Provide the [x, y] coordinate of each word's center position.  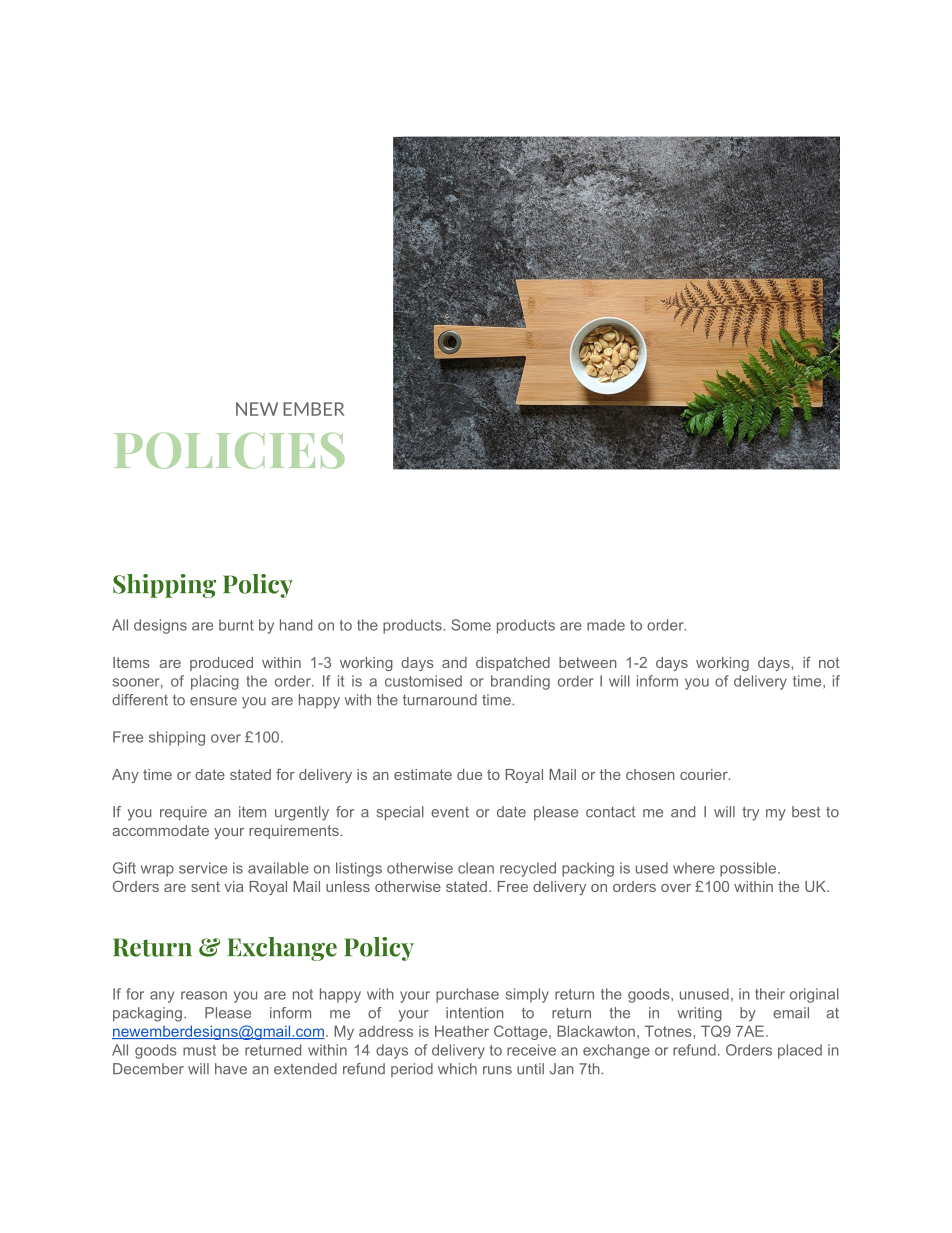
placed [800, 1051]
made [606, 625]
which [457, 1069]
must [199, 1050]
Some [471, 625]
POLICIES [229, 451]
